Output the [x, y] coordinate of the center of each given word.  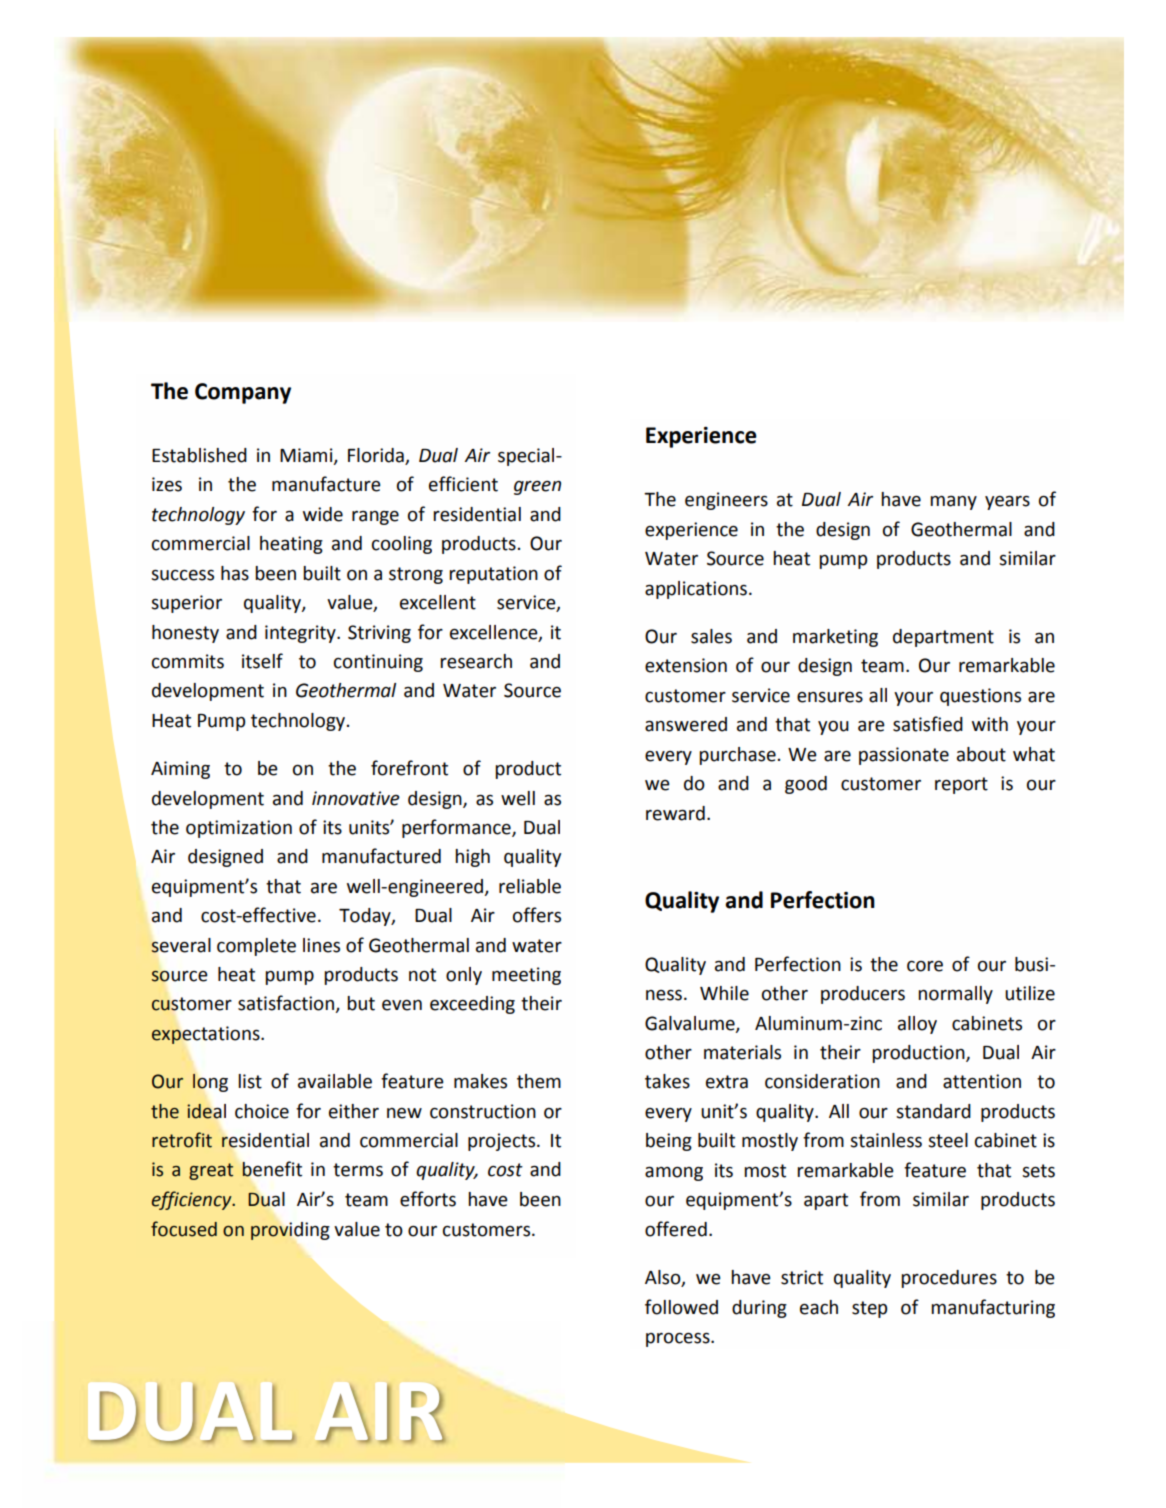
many [953, 503]
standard [933, 1111]
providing [290, 1231]
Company [243, 393]
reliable [530, 886]
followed [681, 1307]
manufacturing [993, 1308]
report [961, 785]
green [537, 488]
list [250, 1081]
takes [667, 1081]
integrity [301, 634]
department [943, 638]
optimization [239, 829]
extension [686, 665]
